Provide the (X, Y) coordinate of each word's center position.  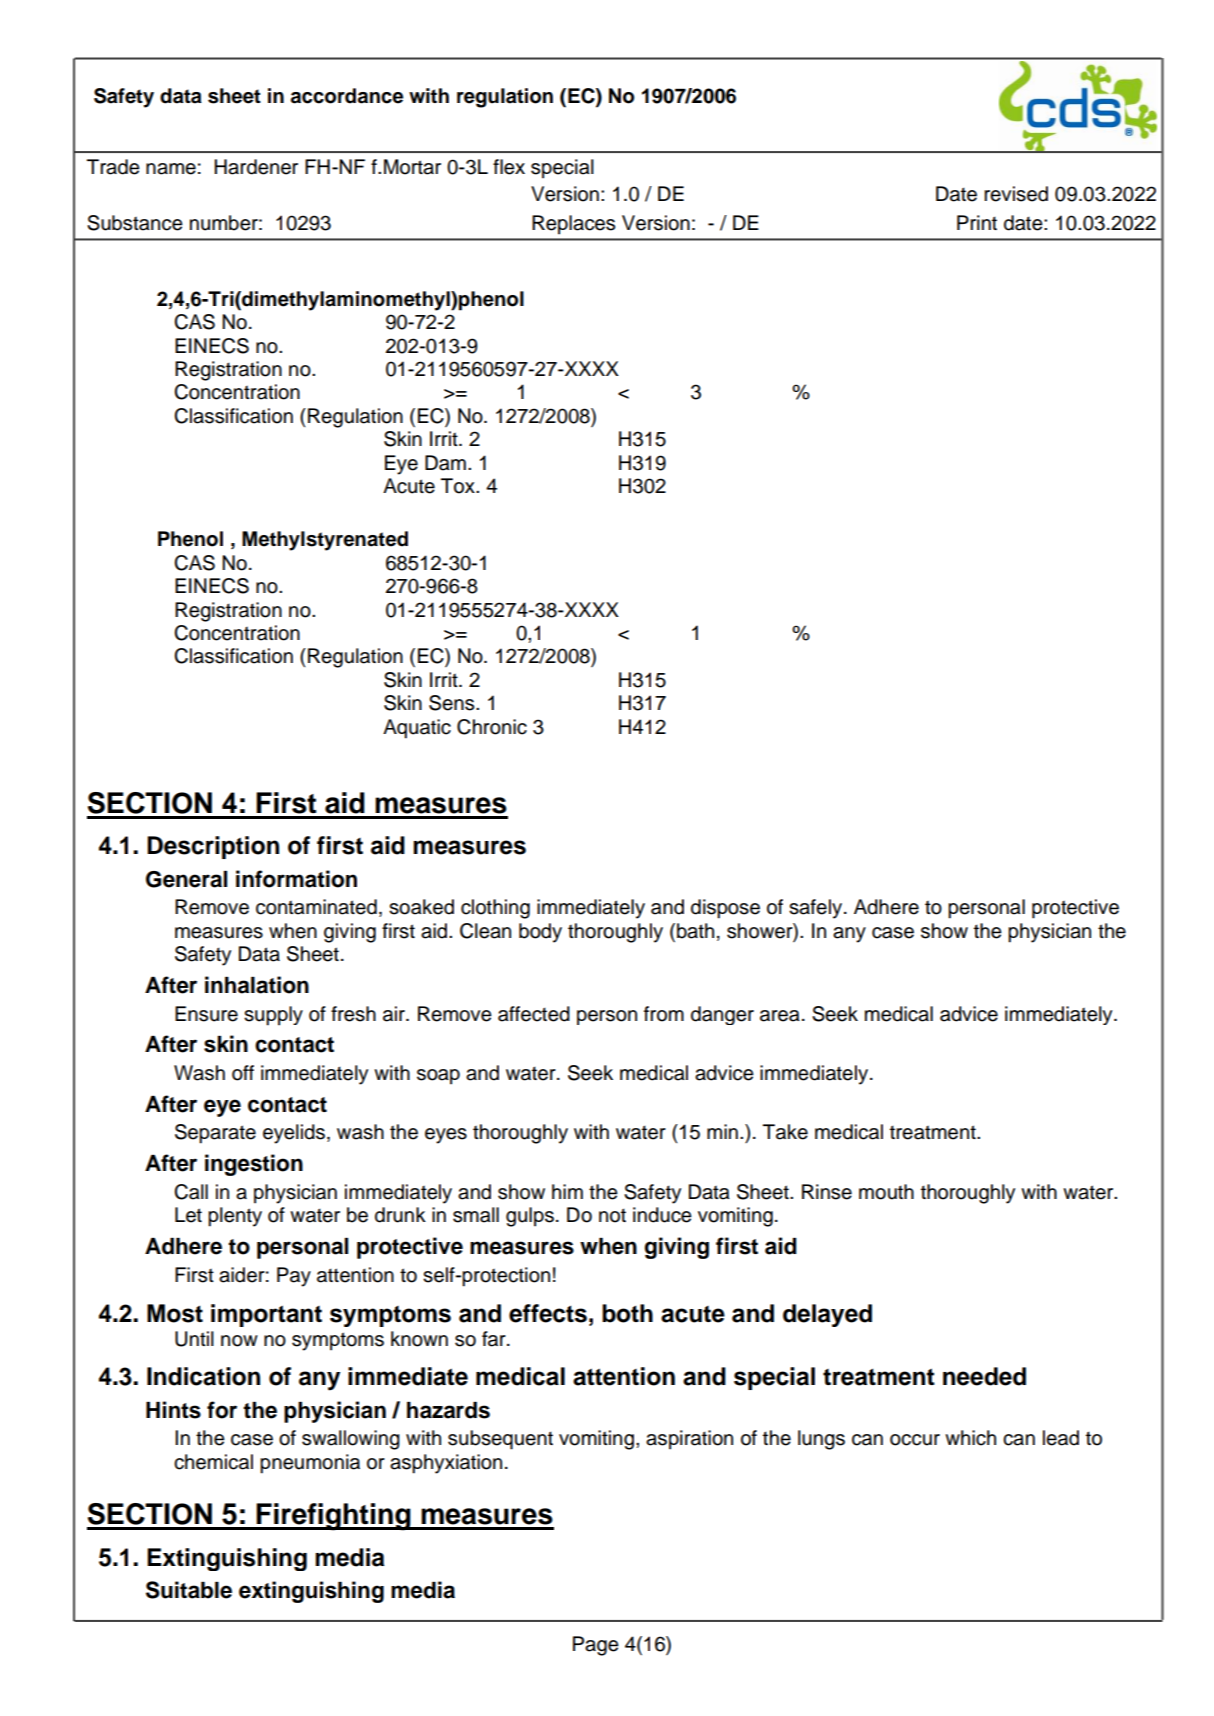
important (266, 1315)
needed (984, 1376)
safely (817, 909)
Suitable (189, 1590)
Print (977, 222)
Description (213, 847)
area (780, 1016)
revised (1016, 194)
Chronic (492, 727)
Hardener (256, 167)
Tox (459, 486)
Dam (445, 463)
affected (534, 1014)
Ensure (206, 1014)
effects (548, 1313)
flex (509, 167)
